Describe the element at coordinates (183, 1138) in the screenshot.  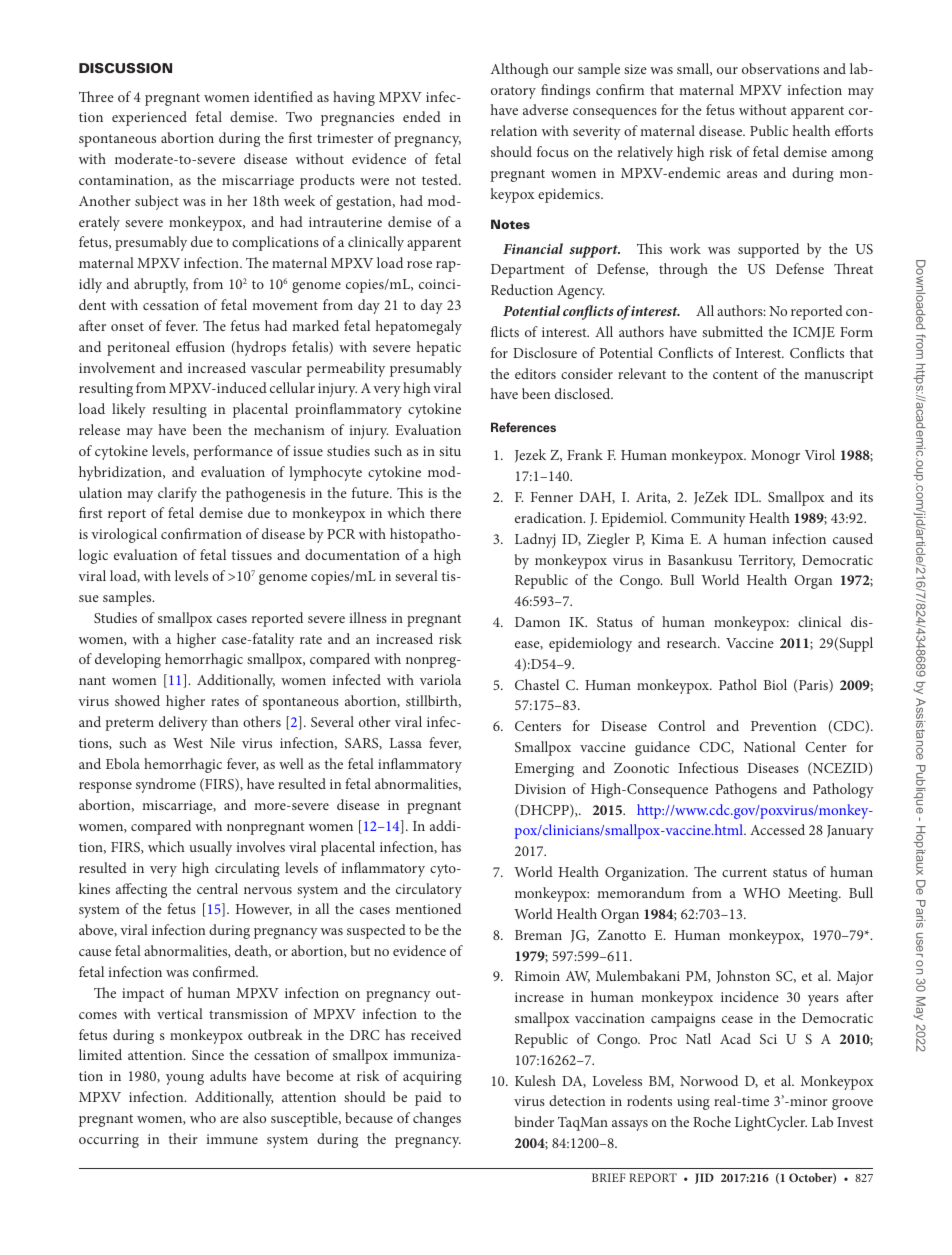
I see `their` at that location.
